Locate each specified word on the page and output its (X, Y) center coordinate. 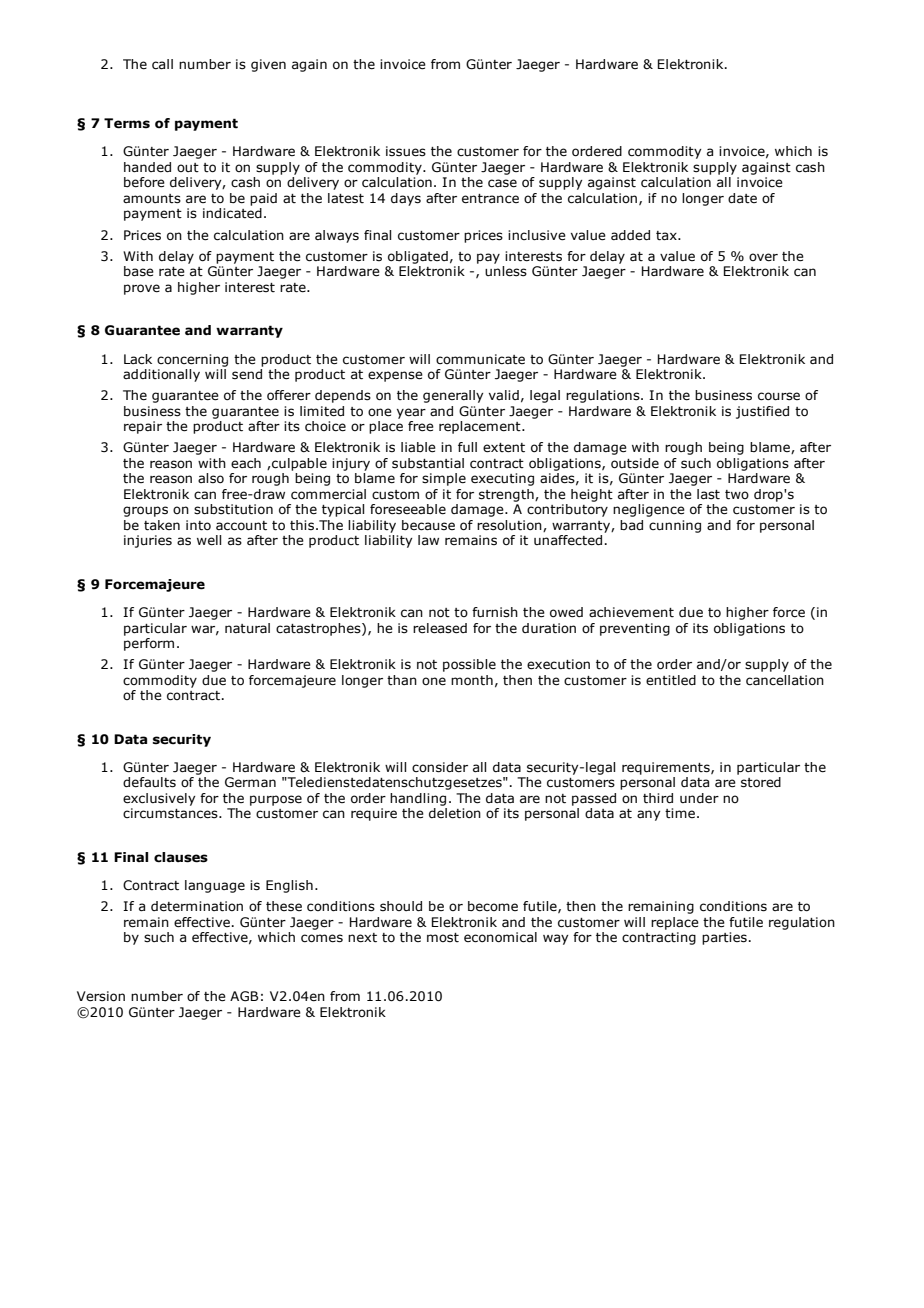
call (162, 64)
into (198, 525)
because (428, 525)
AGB (244, 996)
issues (406, 151)
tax (667, 236)
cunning (675, 526)
